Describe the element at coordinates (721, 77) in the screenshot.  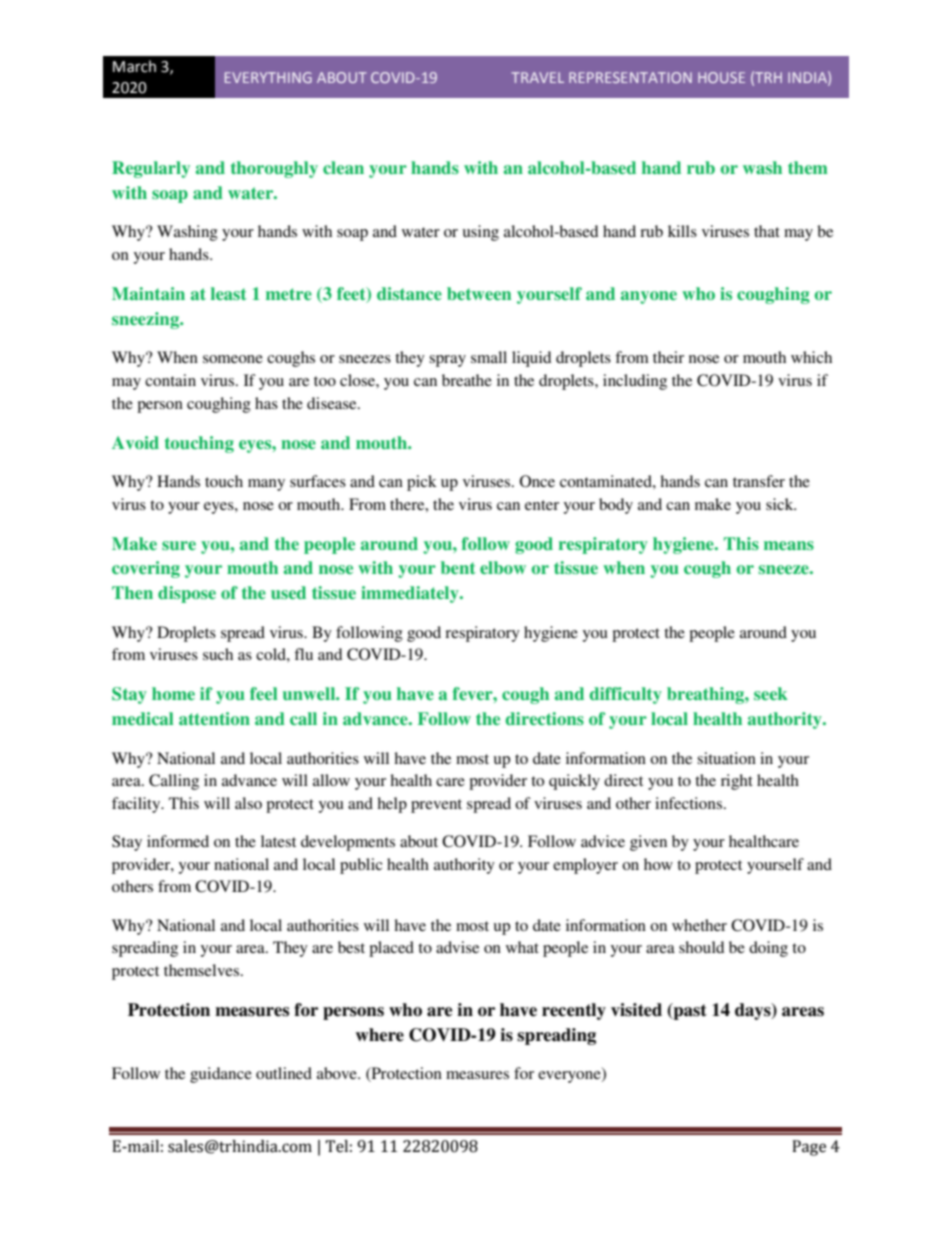
I see `HOUSE` at that location.
